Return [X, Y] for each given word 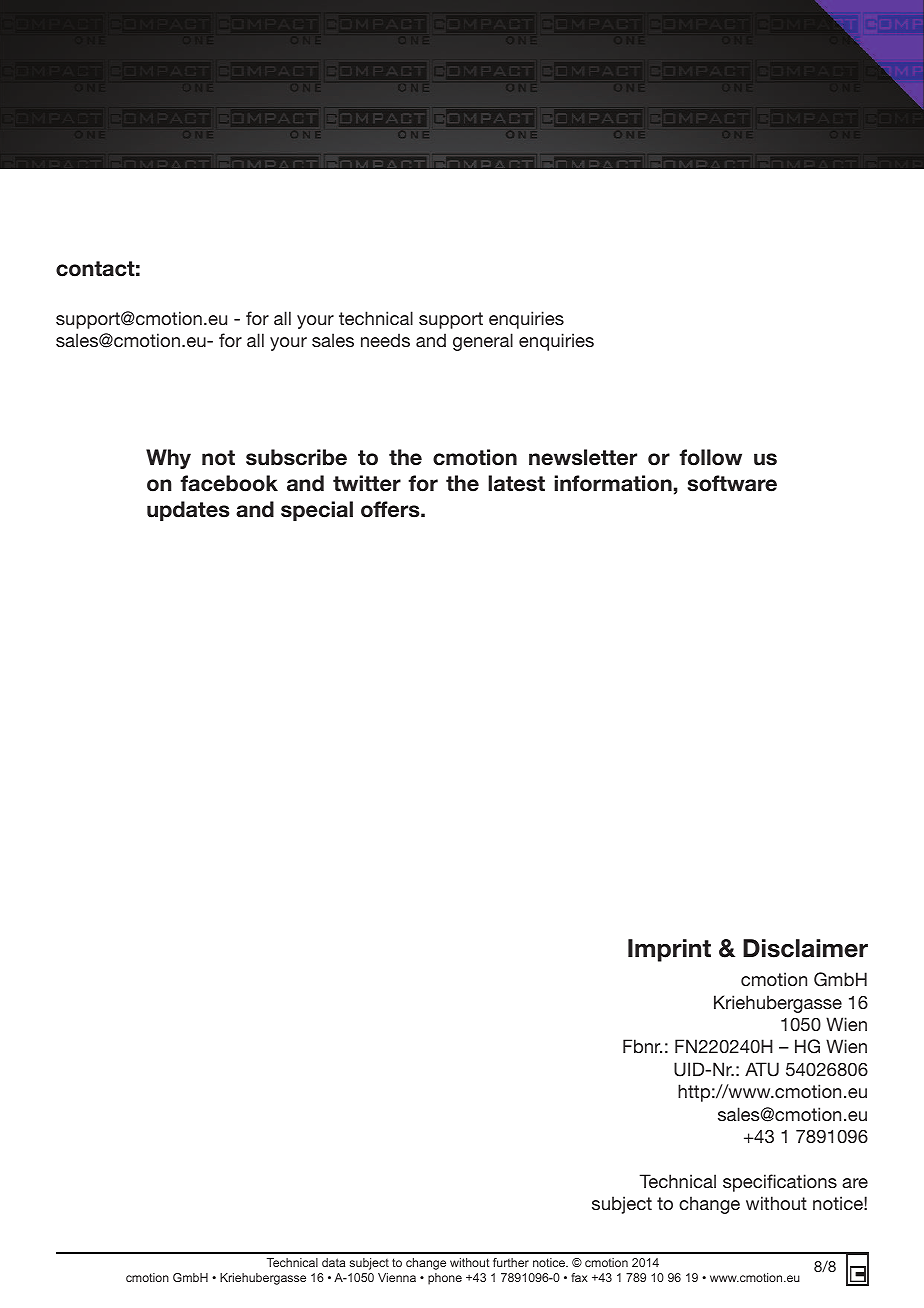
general [483, 342]
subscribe [296, 457]
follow [710, 457]
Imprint [669, 950]
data [333, 1262]
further [511, 1262]
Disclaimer [805, 948]
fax [579, 1277]
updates [188, 511]
